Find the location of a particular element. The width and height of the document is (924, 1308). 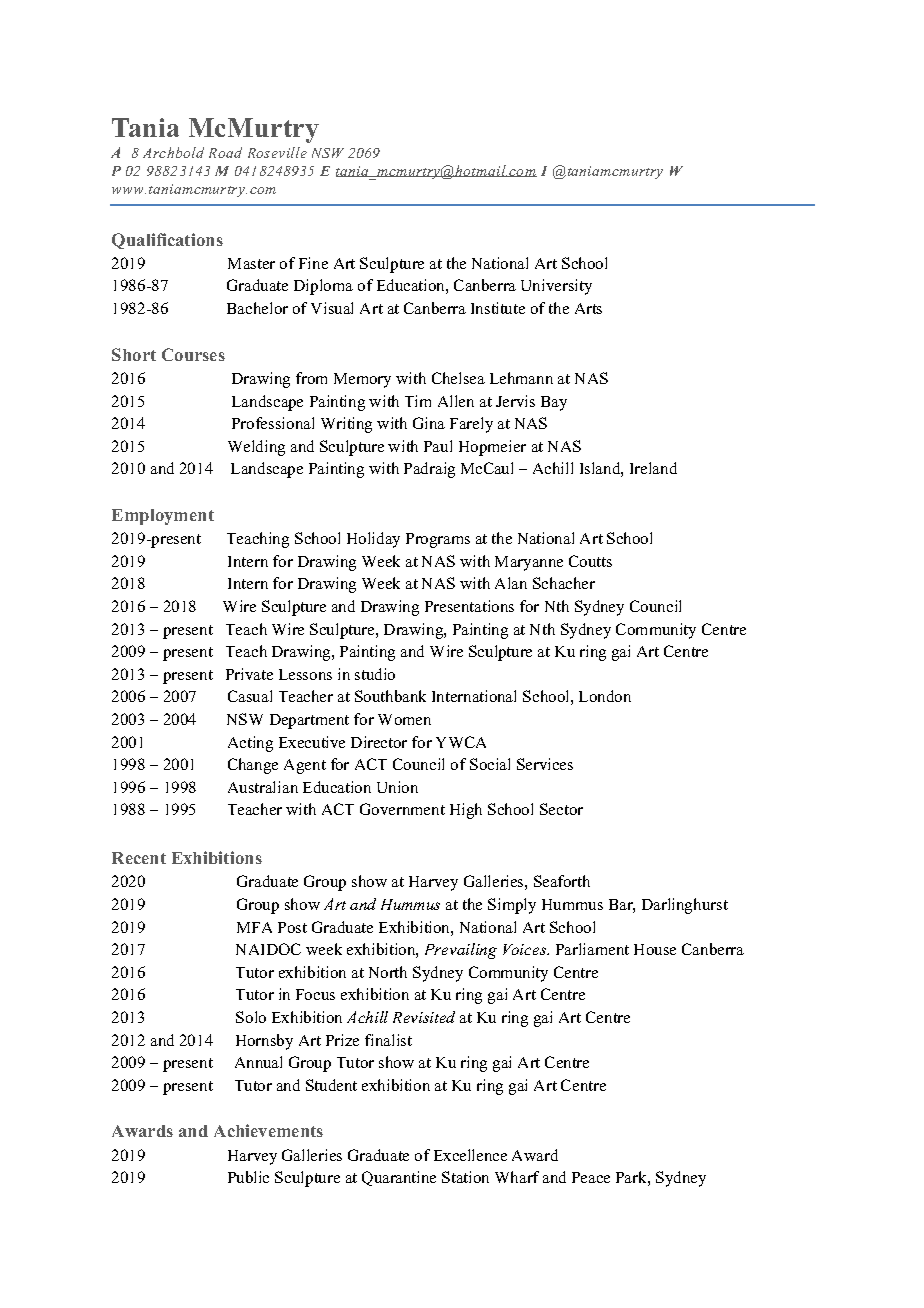

Memory is located at coordinates (362, 380).
